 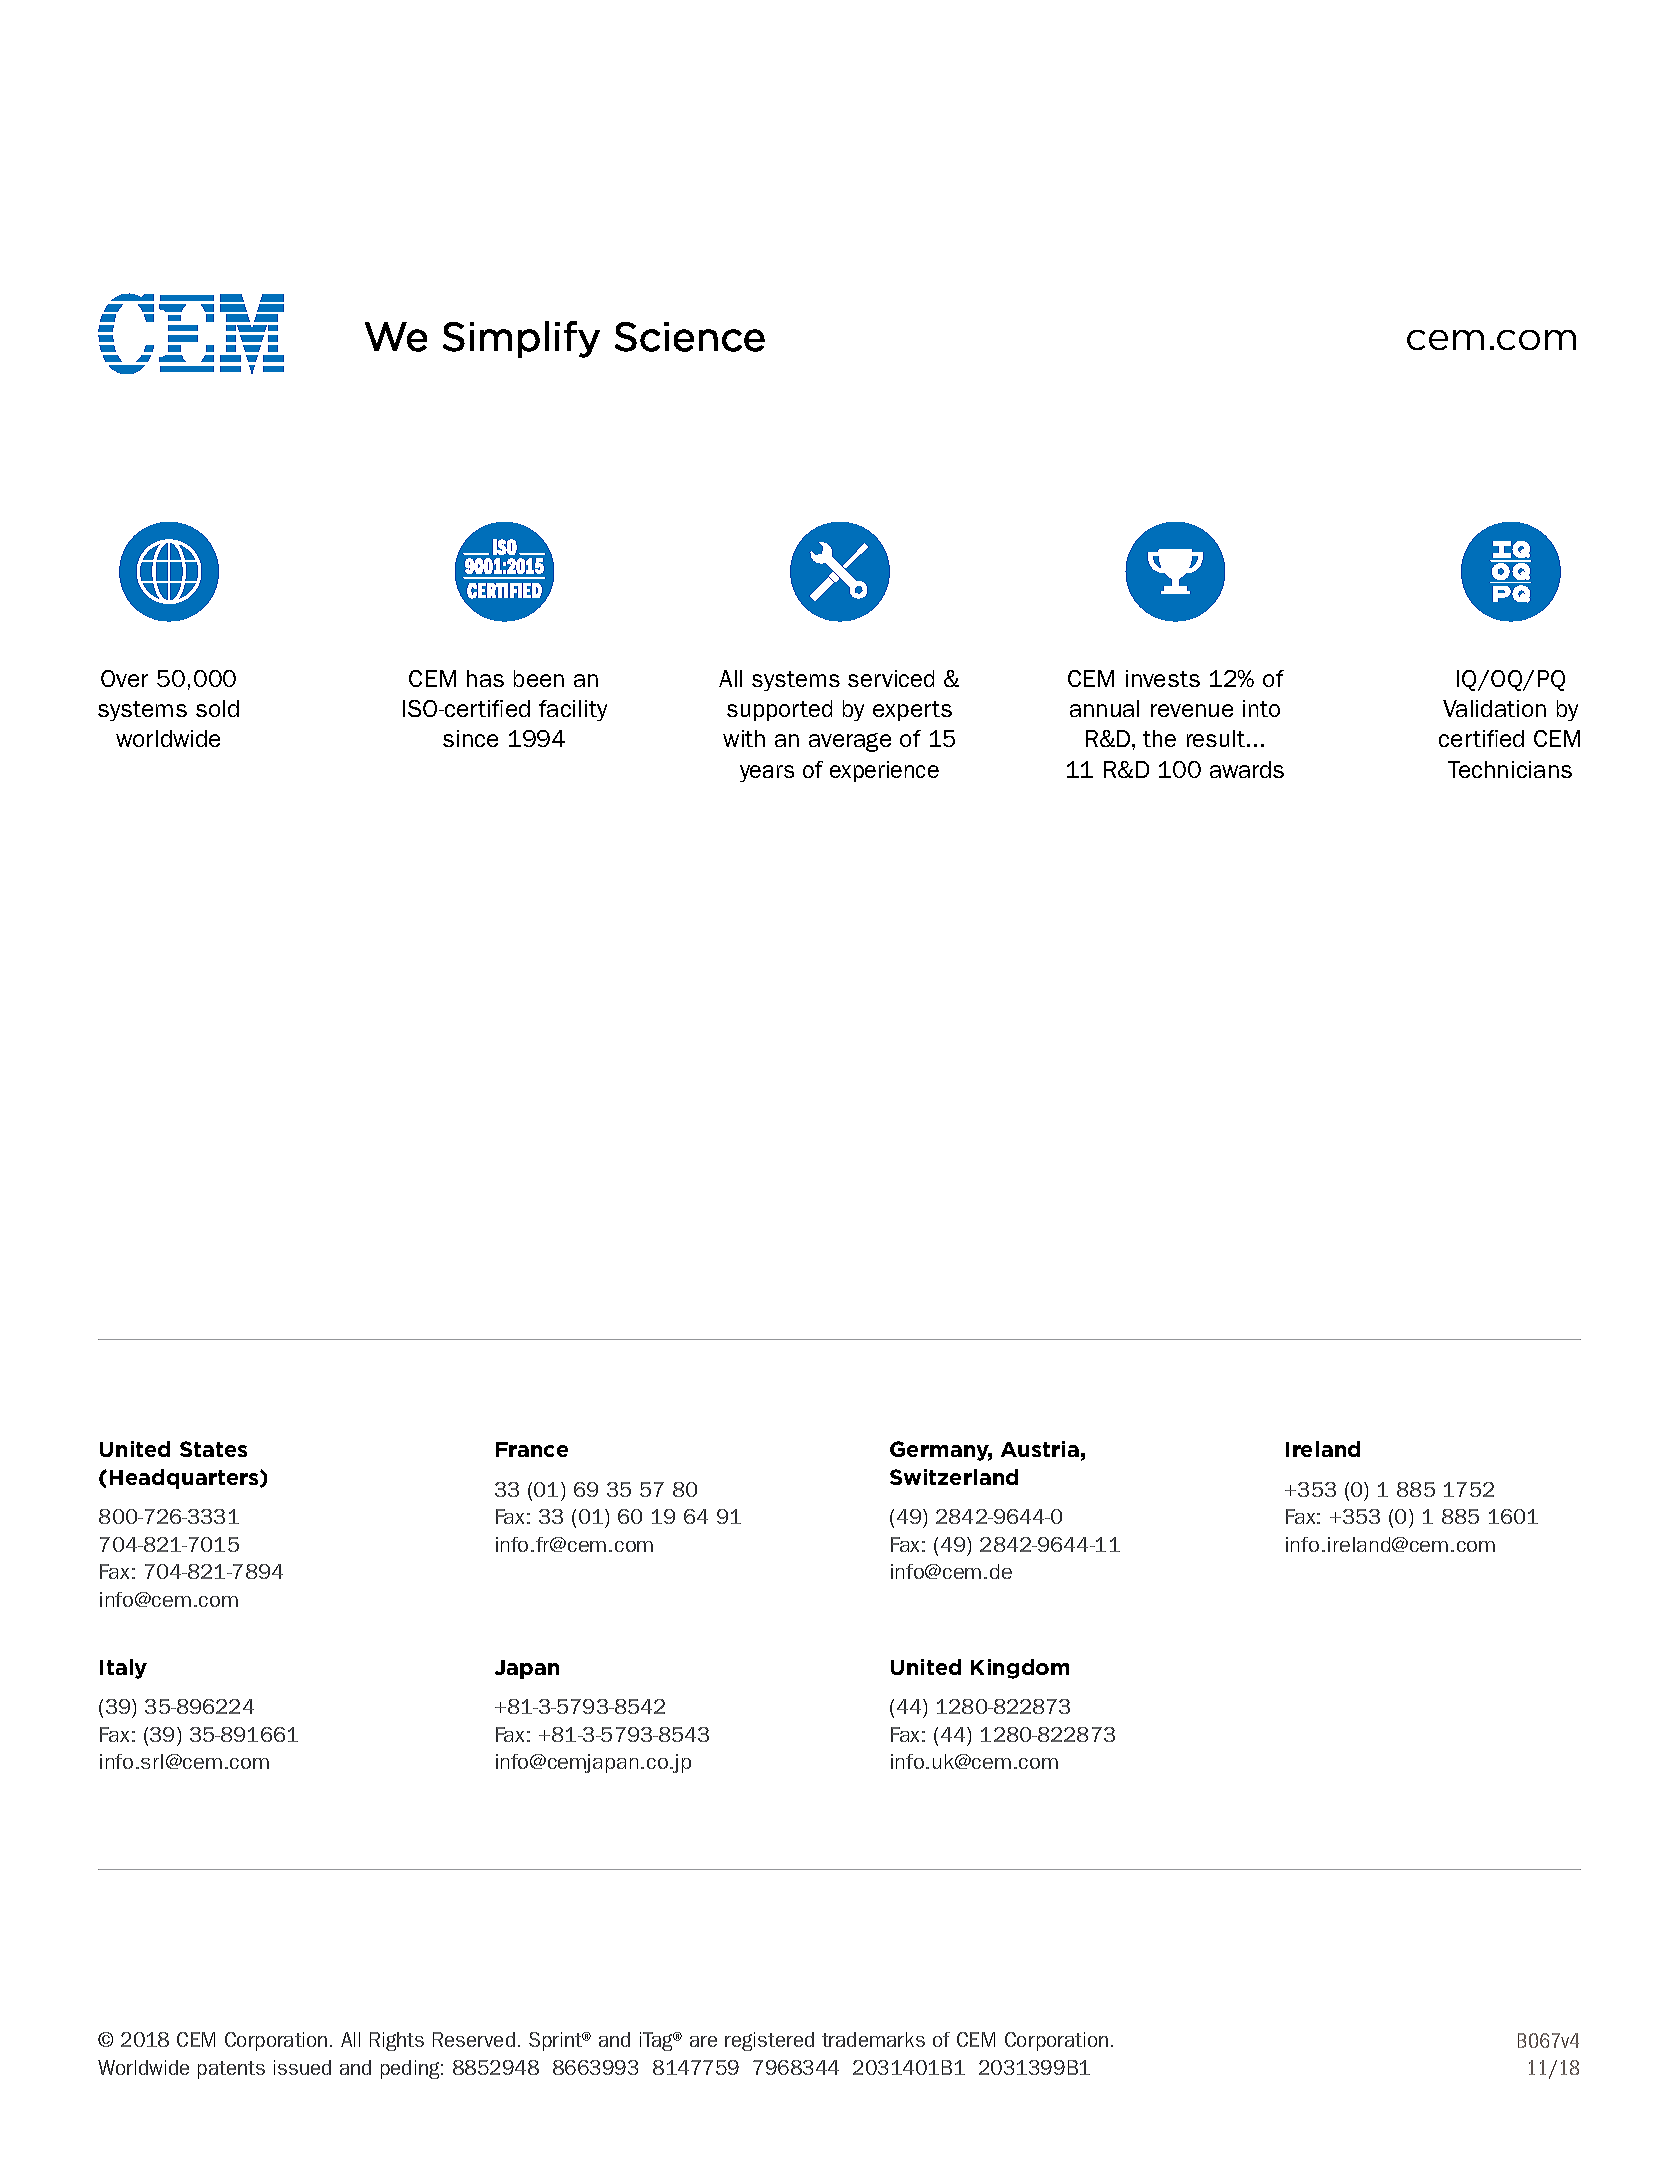 I want to click on Austria, so click(x=1040, y=1449).
